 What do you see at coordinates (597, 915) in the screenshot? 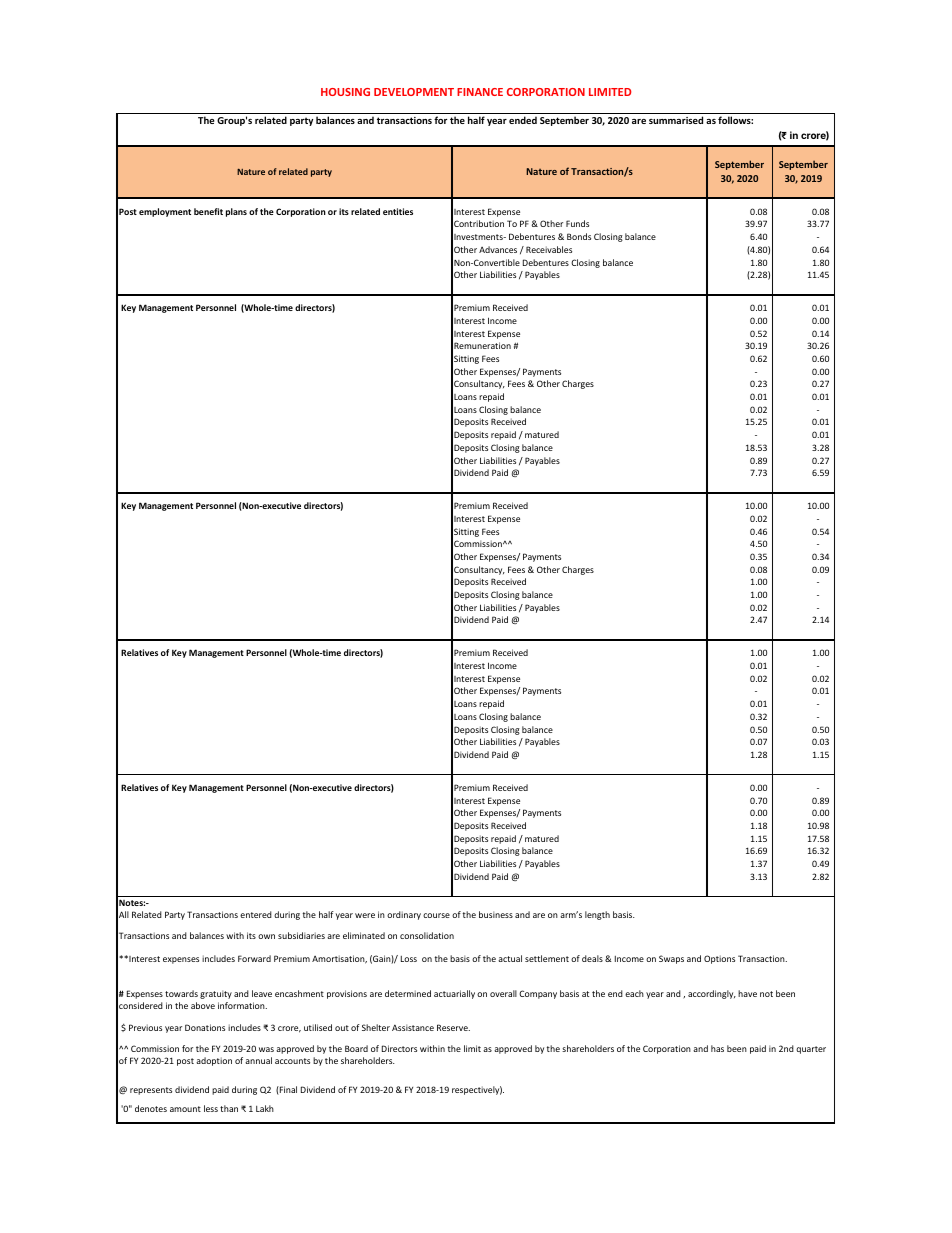
I see `length` at bounding box center [597, 915].
